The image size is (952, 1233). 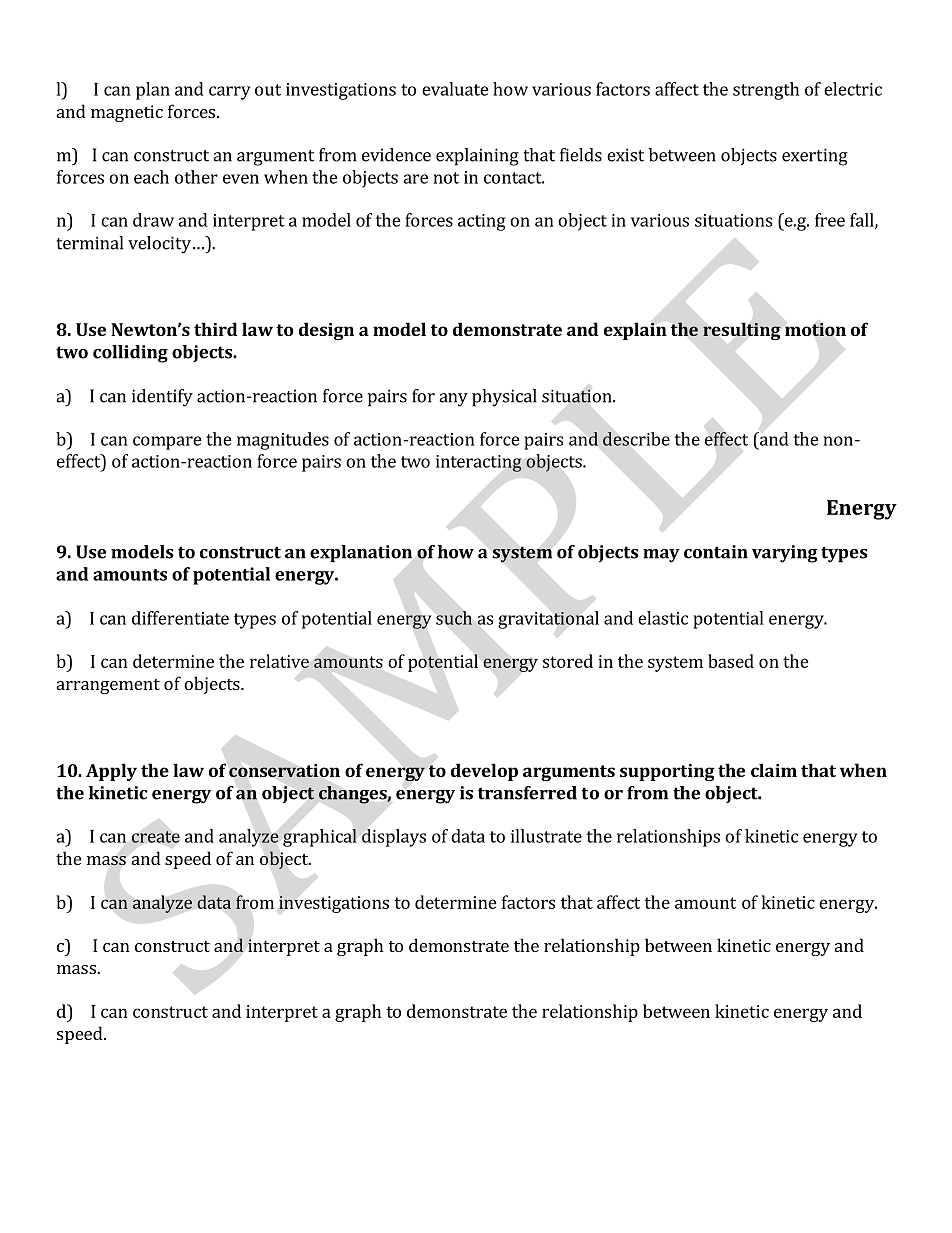 I want to click on compare, so click(x=167, y=443).
